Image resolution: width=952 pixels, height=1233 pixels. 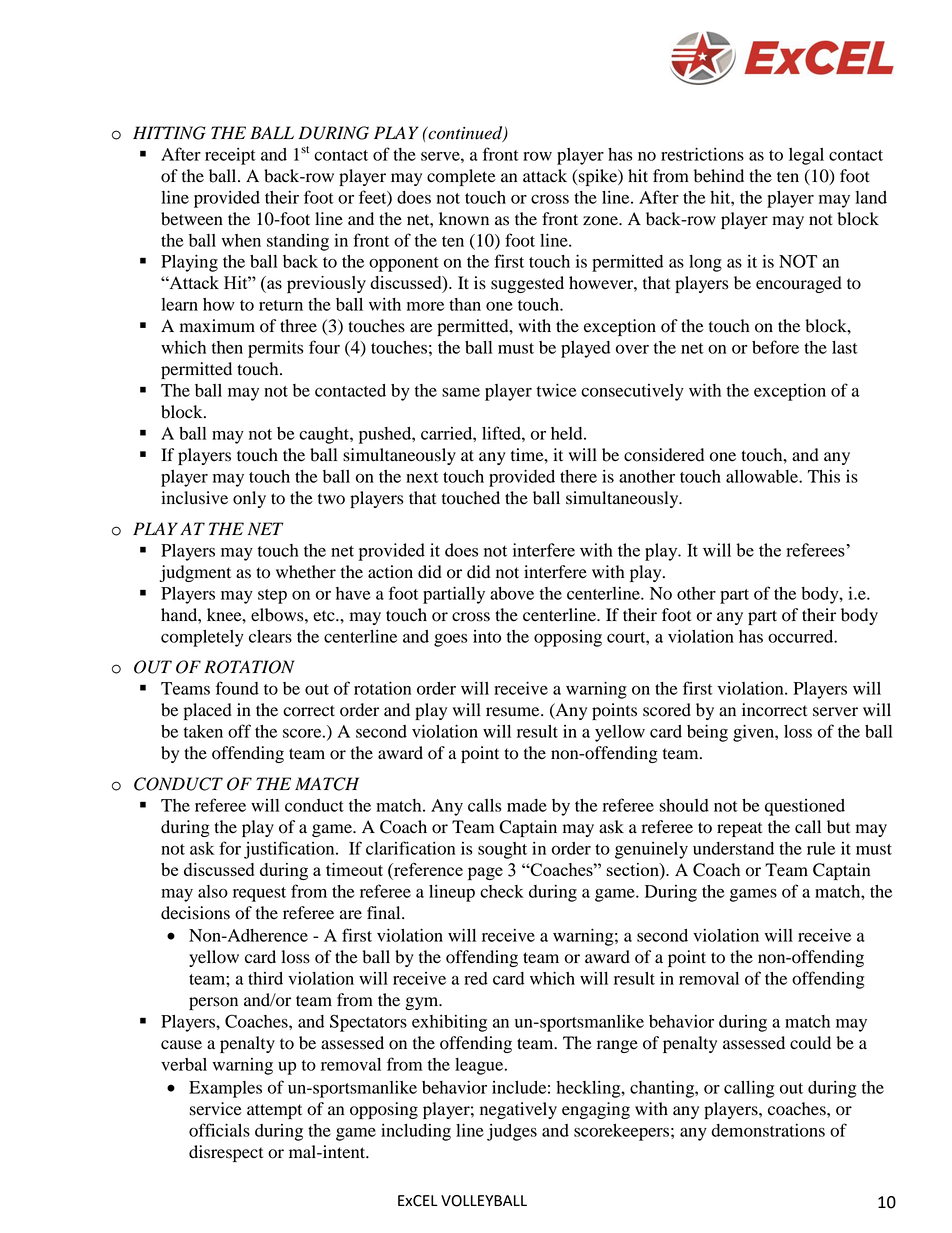 I want to click on receipt, so click(x=230, y=156).
